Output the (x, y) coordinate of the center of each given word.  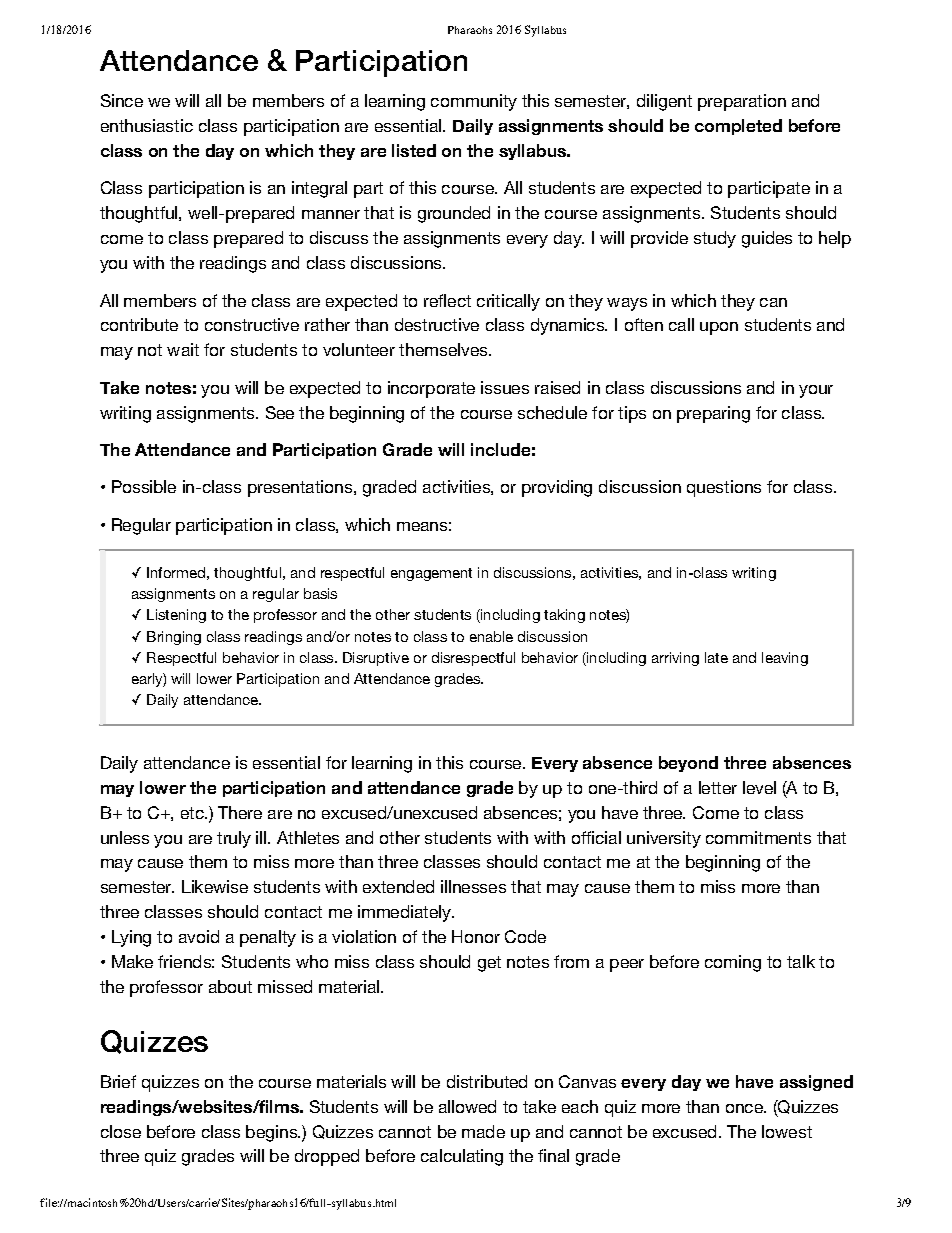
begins (272, 1133)
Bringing (174, 638)
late (716, 657)
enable (491, 636)
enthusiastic (147, 125)
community (474, 102)
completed (738, 127)
